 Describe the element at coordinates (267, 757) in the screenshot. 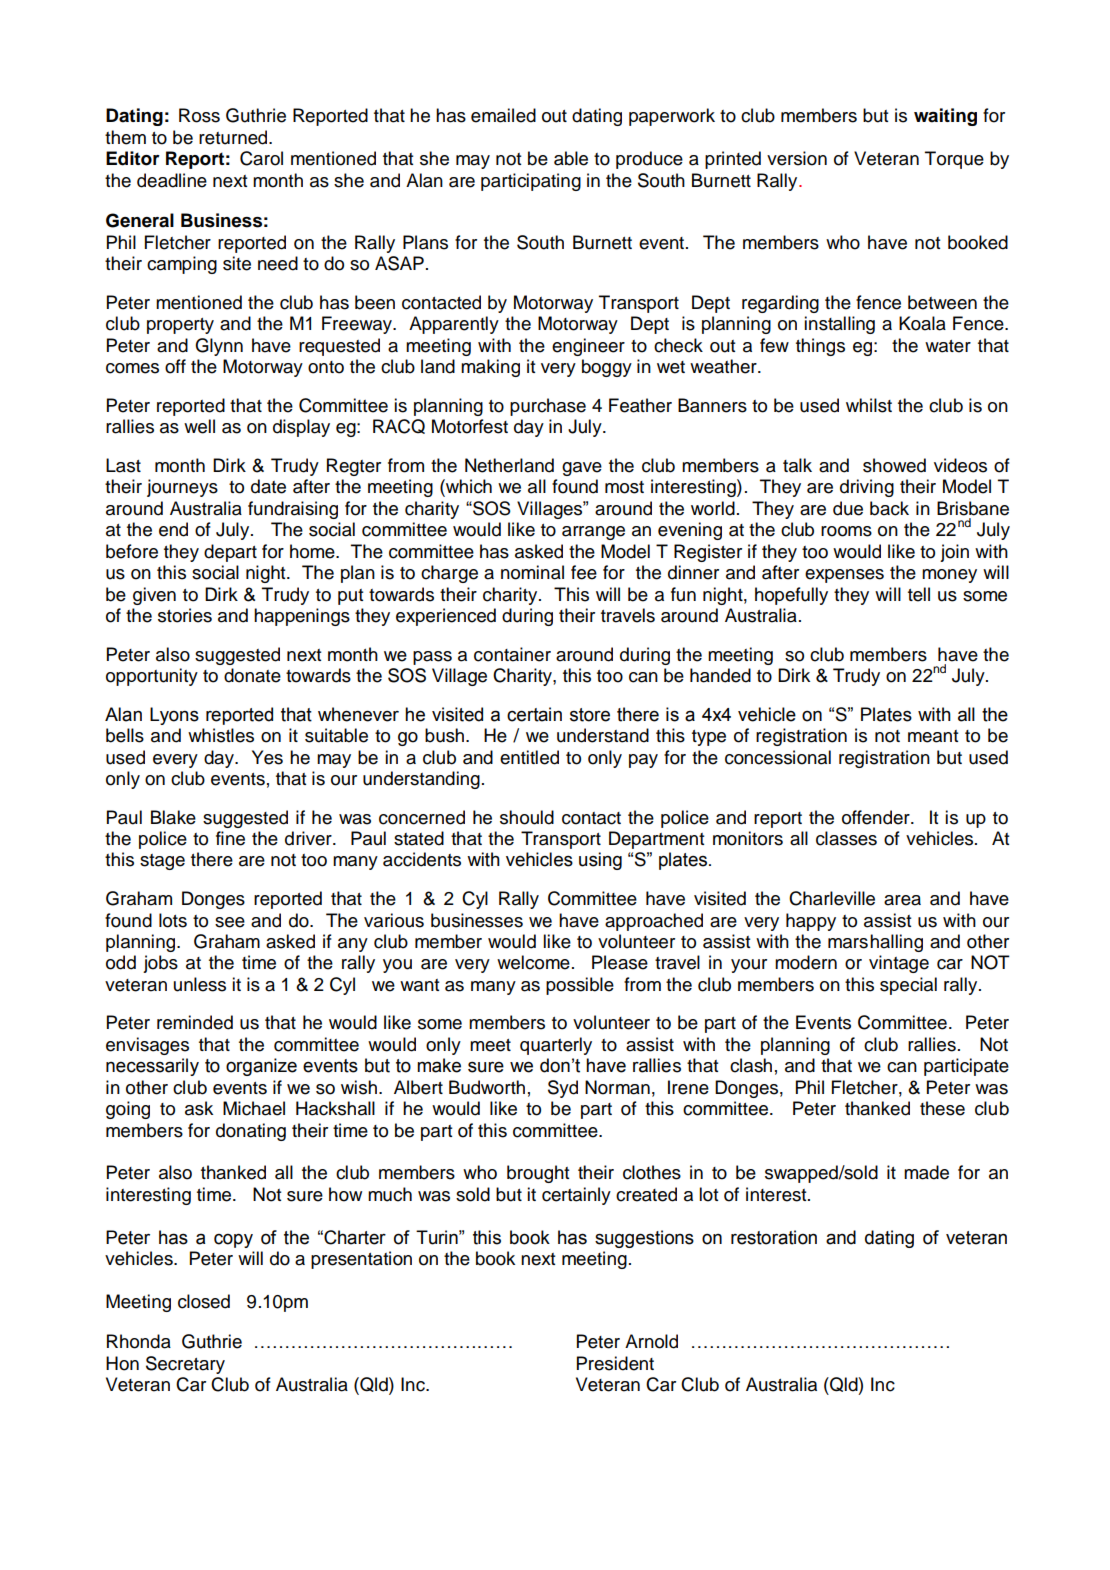

I see `Yes` at that location.
